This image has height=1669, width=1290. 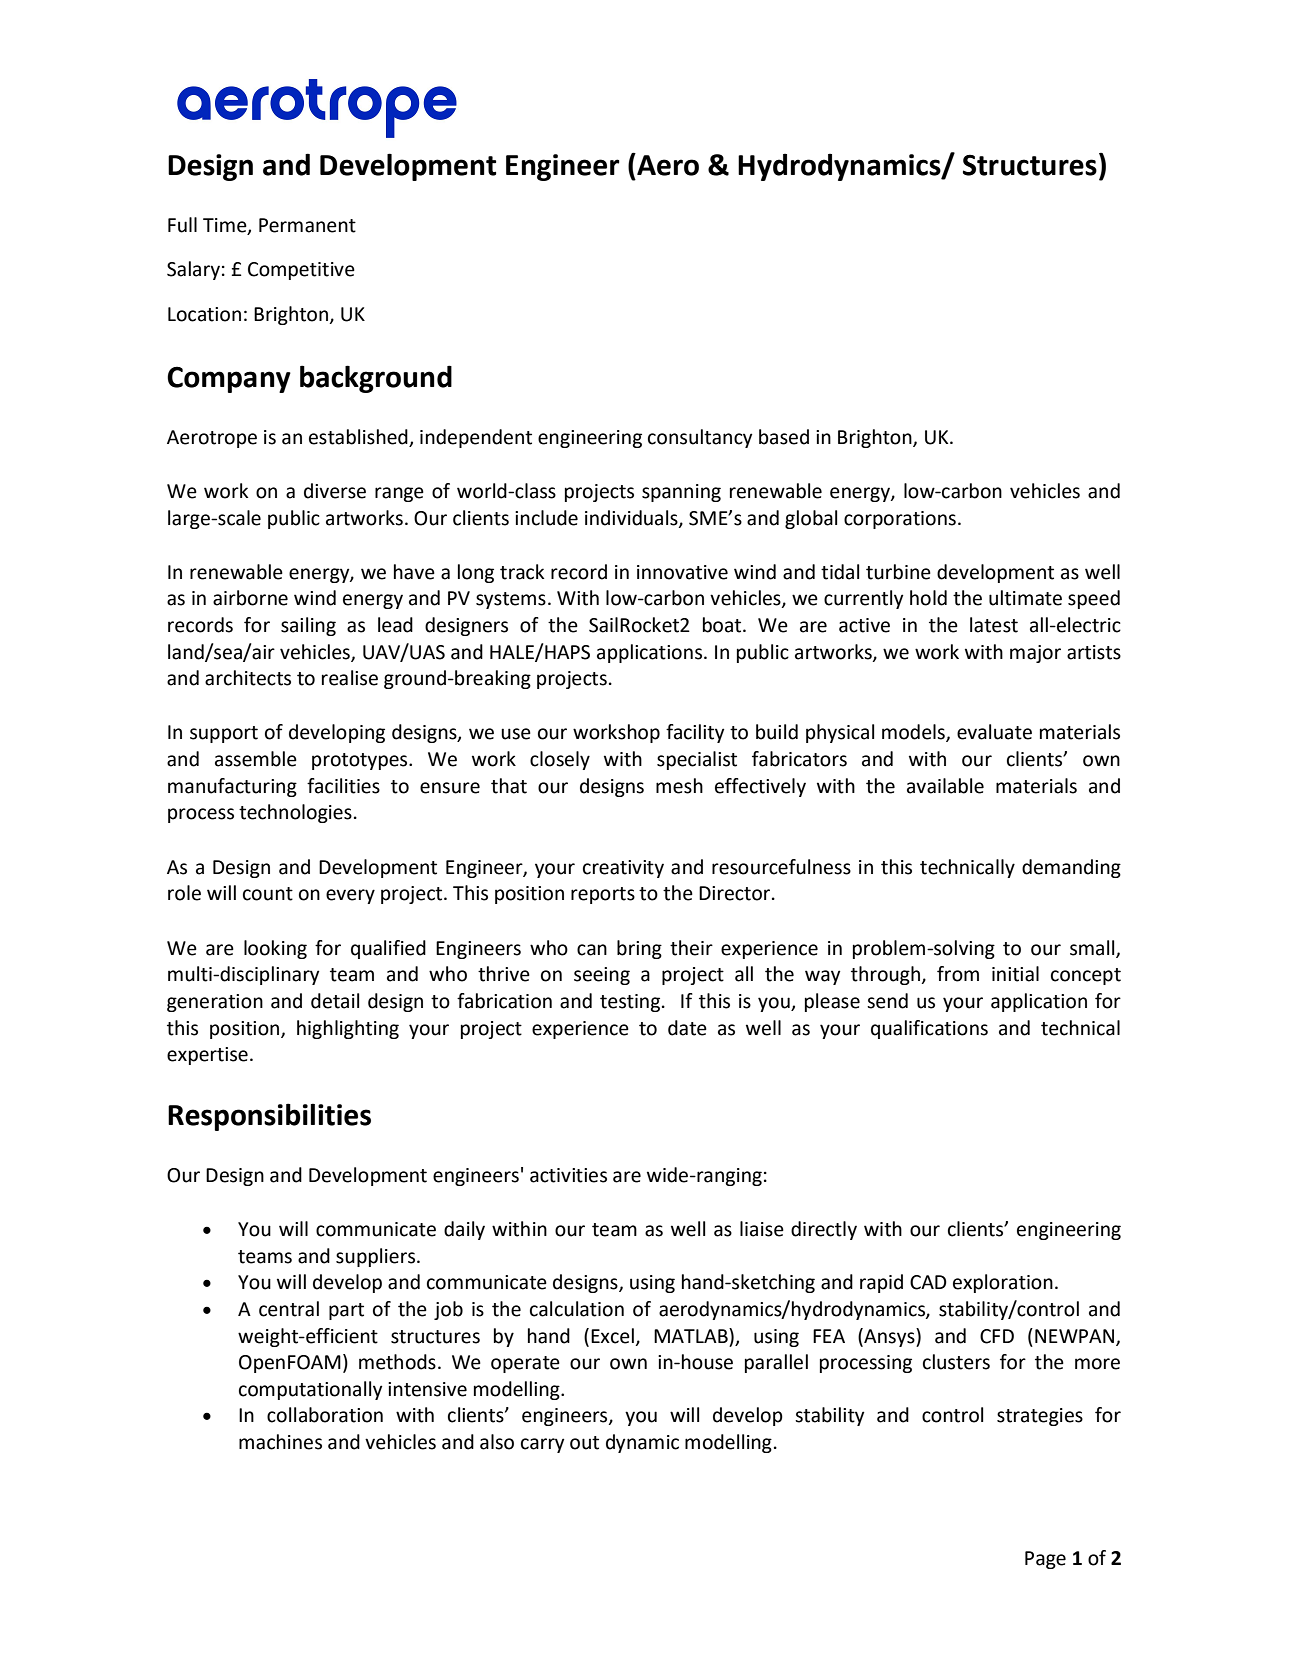 What do you see at coordinates (700, 438) in the image?
I see `consultancy` at bounding box center [700, 438].
